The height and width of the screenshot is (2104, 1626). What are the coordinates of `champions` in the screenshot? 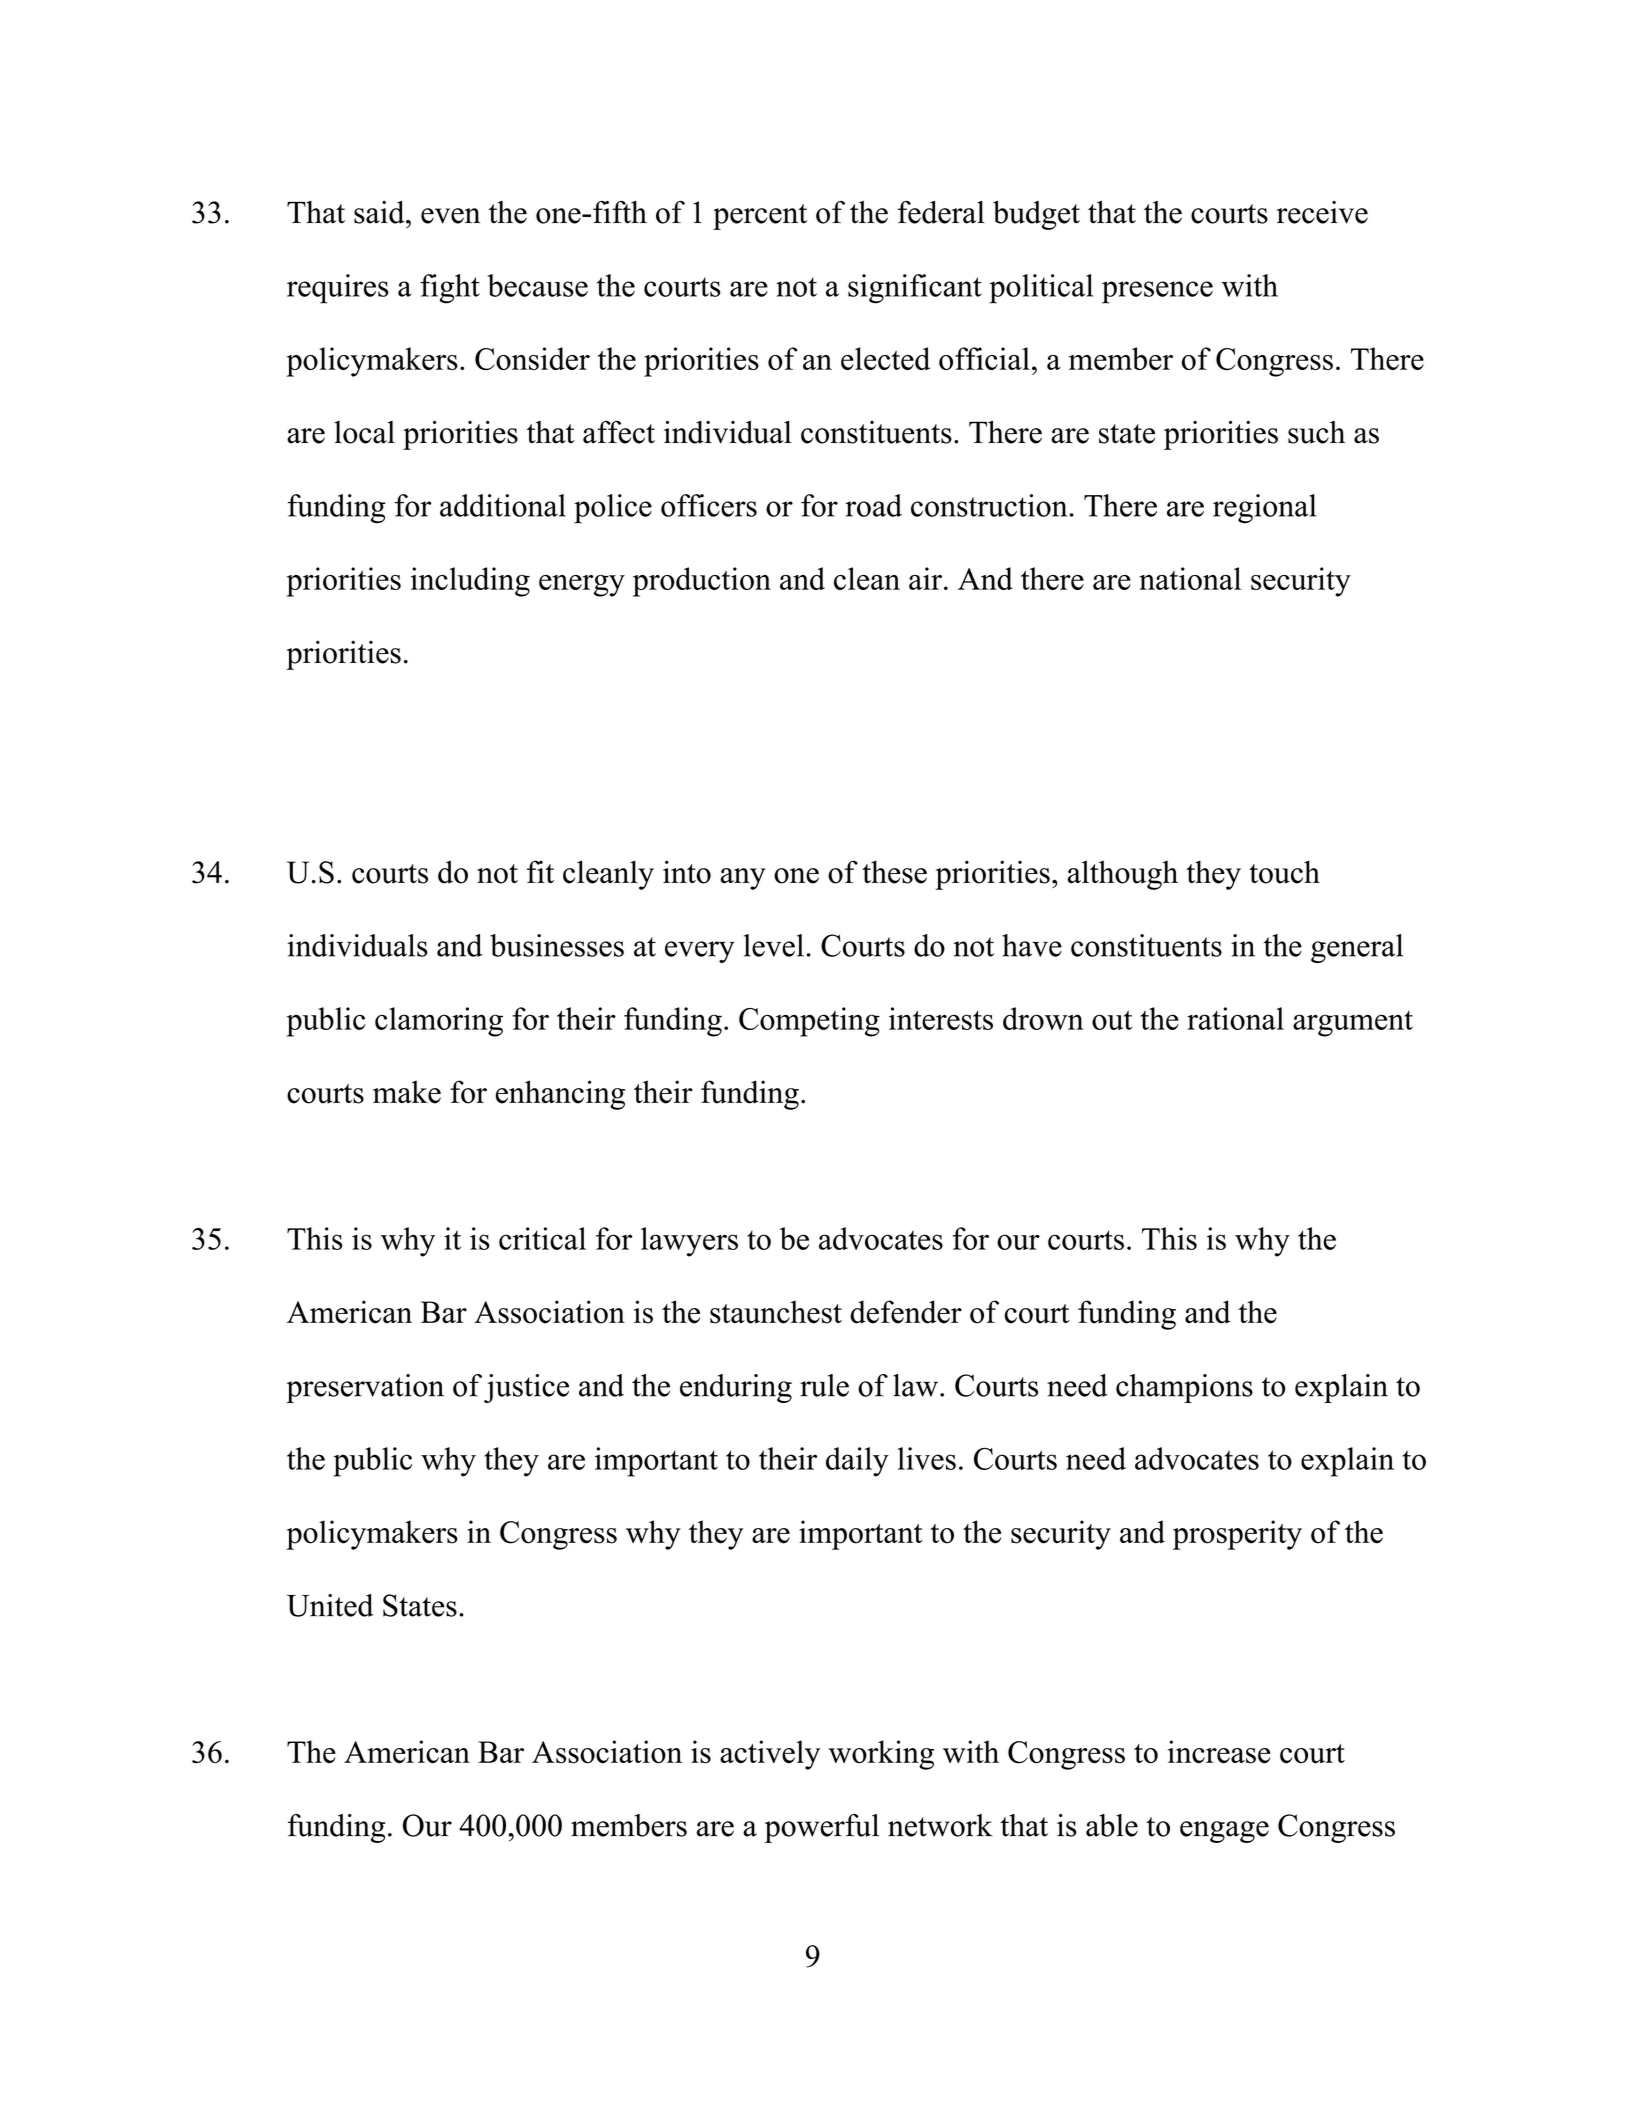 It's located at (1184, 1388).
